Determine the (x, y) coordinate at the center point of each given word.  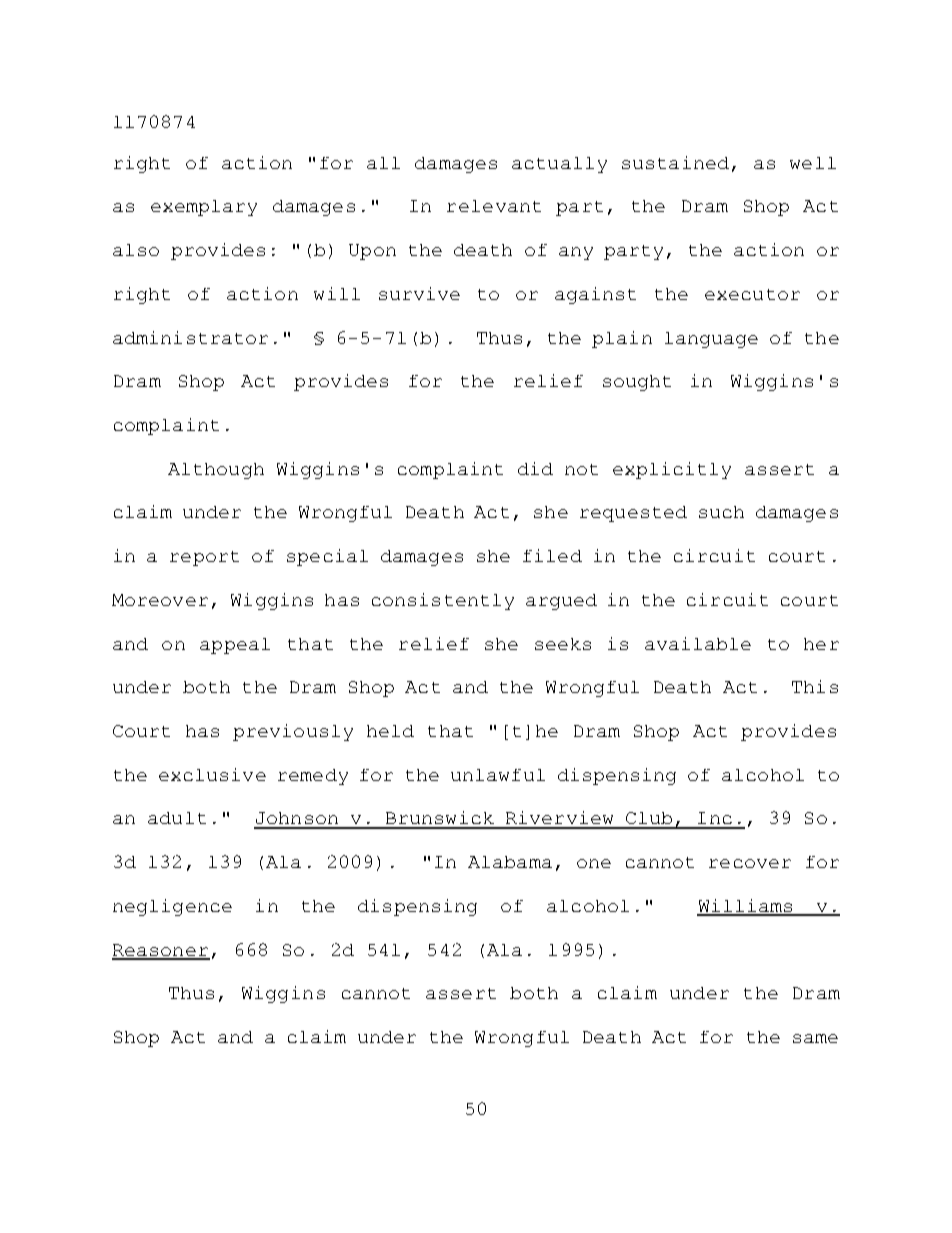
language (711, 340)
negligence (172, 907)
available (698, 643)
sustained (675, 162)
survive (419, 293)
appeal (235, 646)
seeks (563, 644)
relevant (494, 206)
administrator (190, 337)
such (721, 512)
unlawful (498, 775)
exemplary (204, 208)
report (204, 558)
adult (177, 818)
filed (552, 555)
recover (750, 863)
